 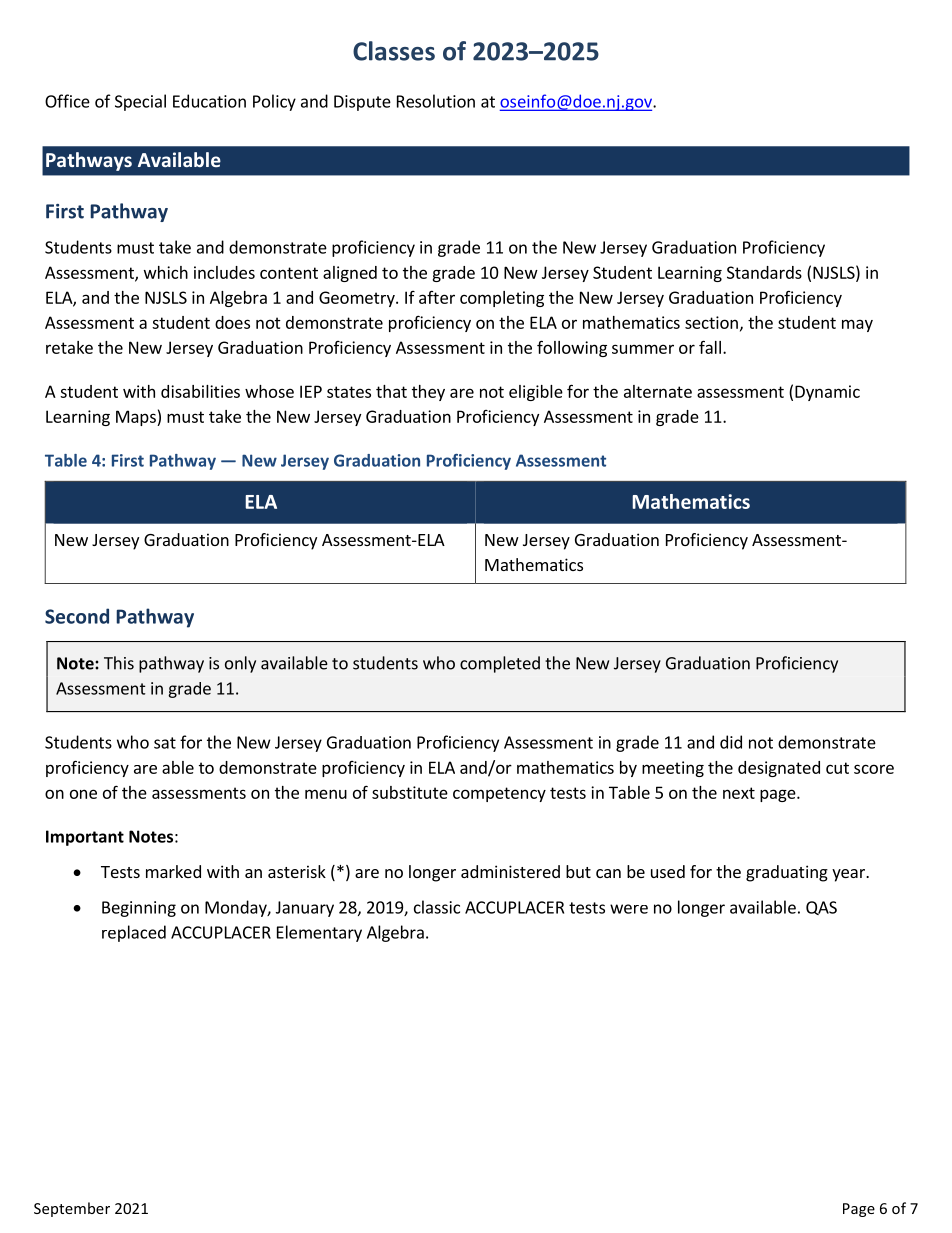 I want to click on Elementary, so click(x=319, y=933).
